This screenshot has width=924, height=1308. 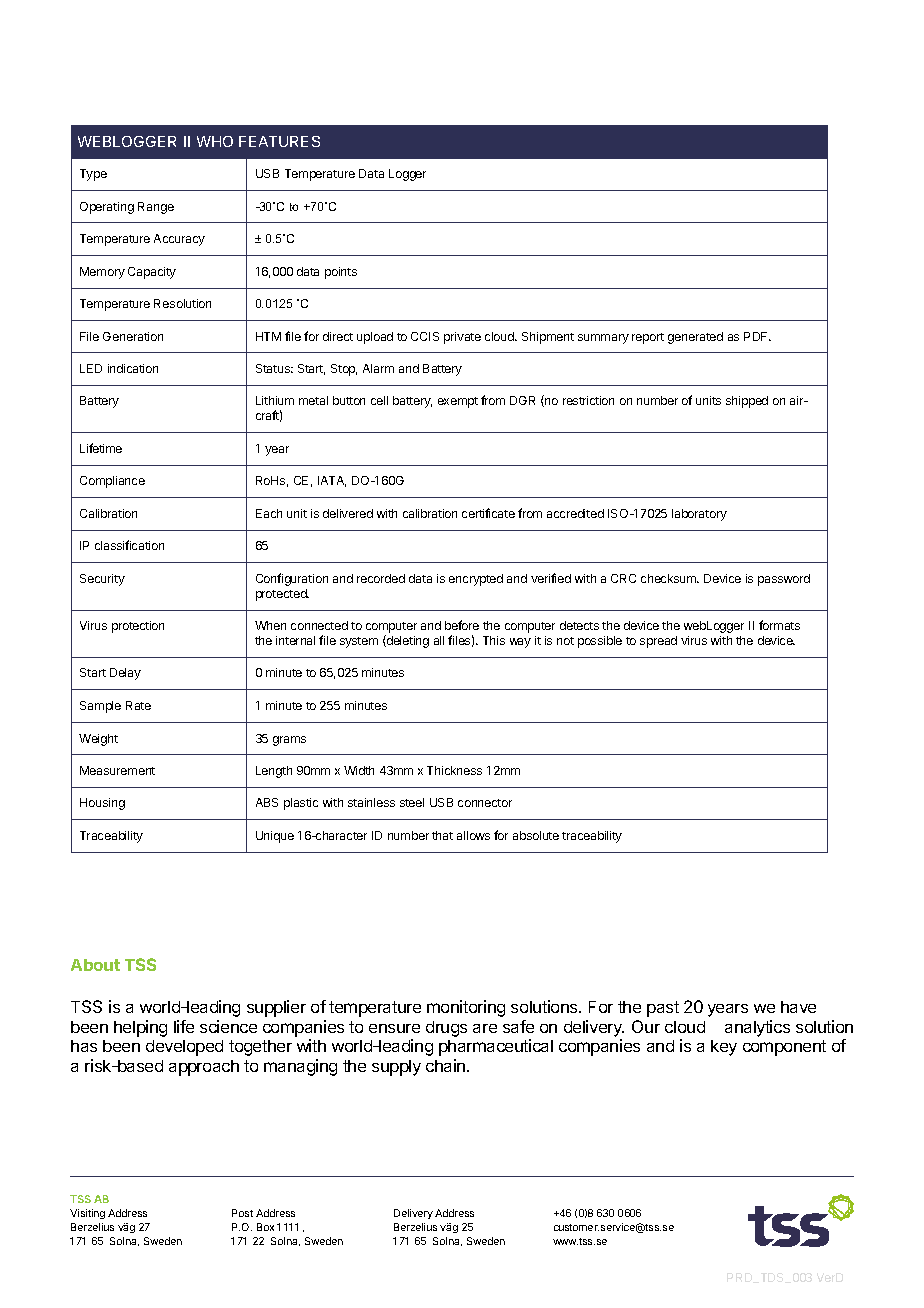 I want to click on Delay, so click(x=125, y=674).
